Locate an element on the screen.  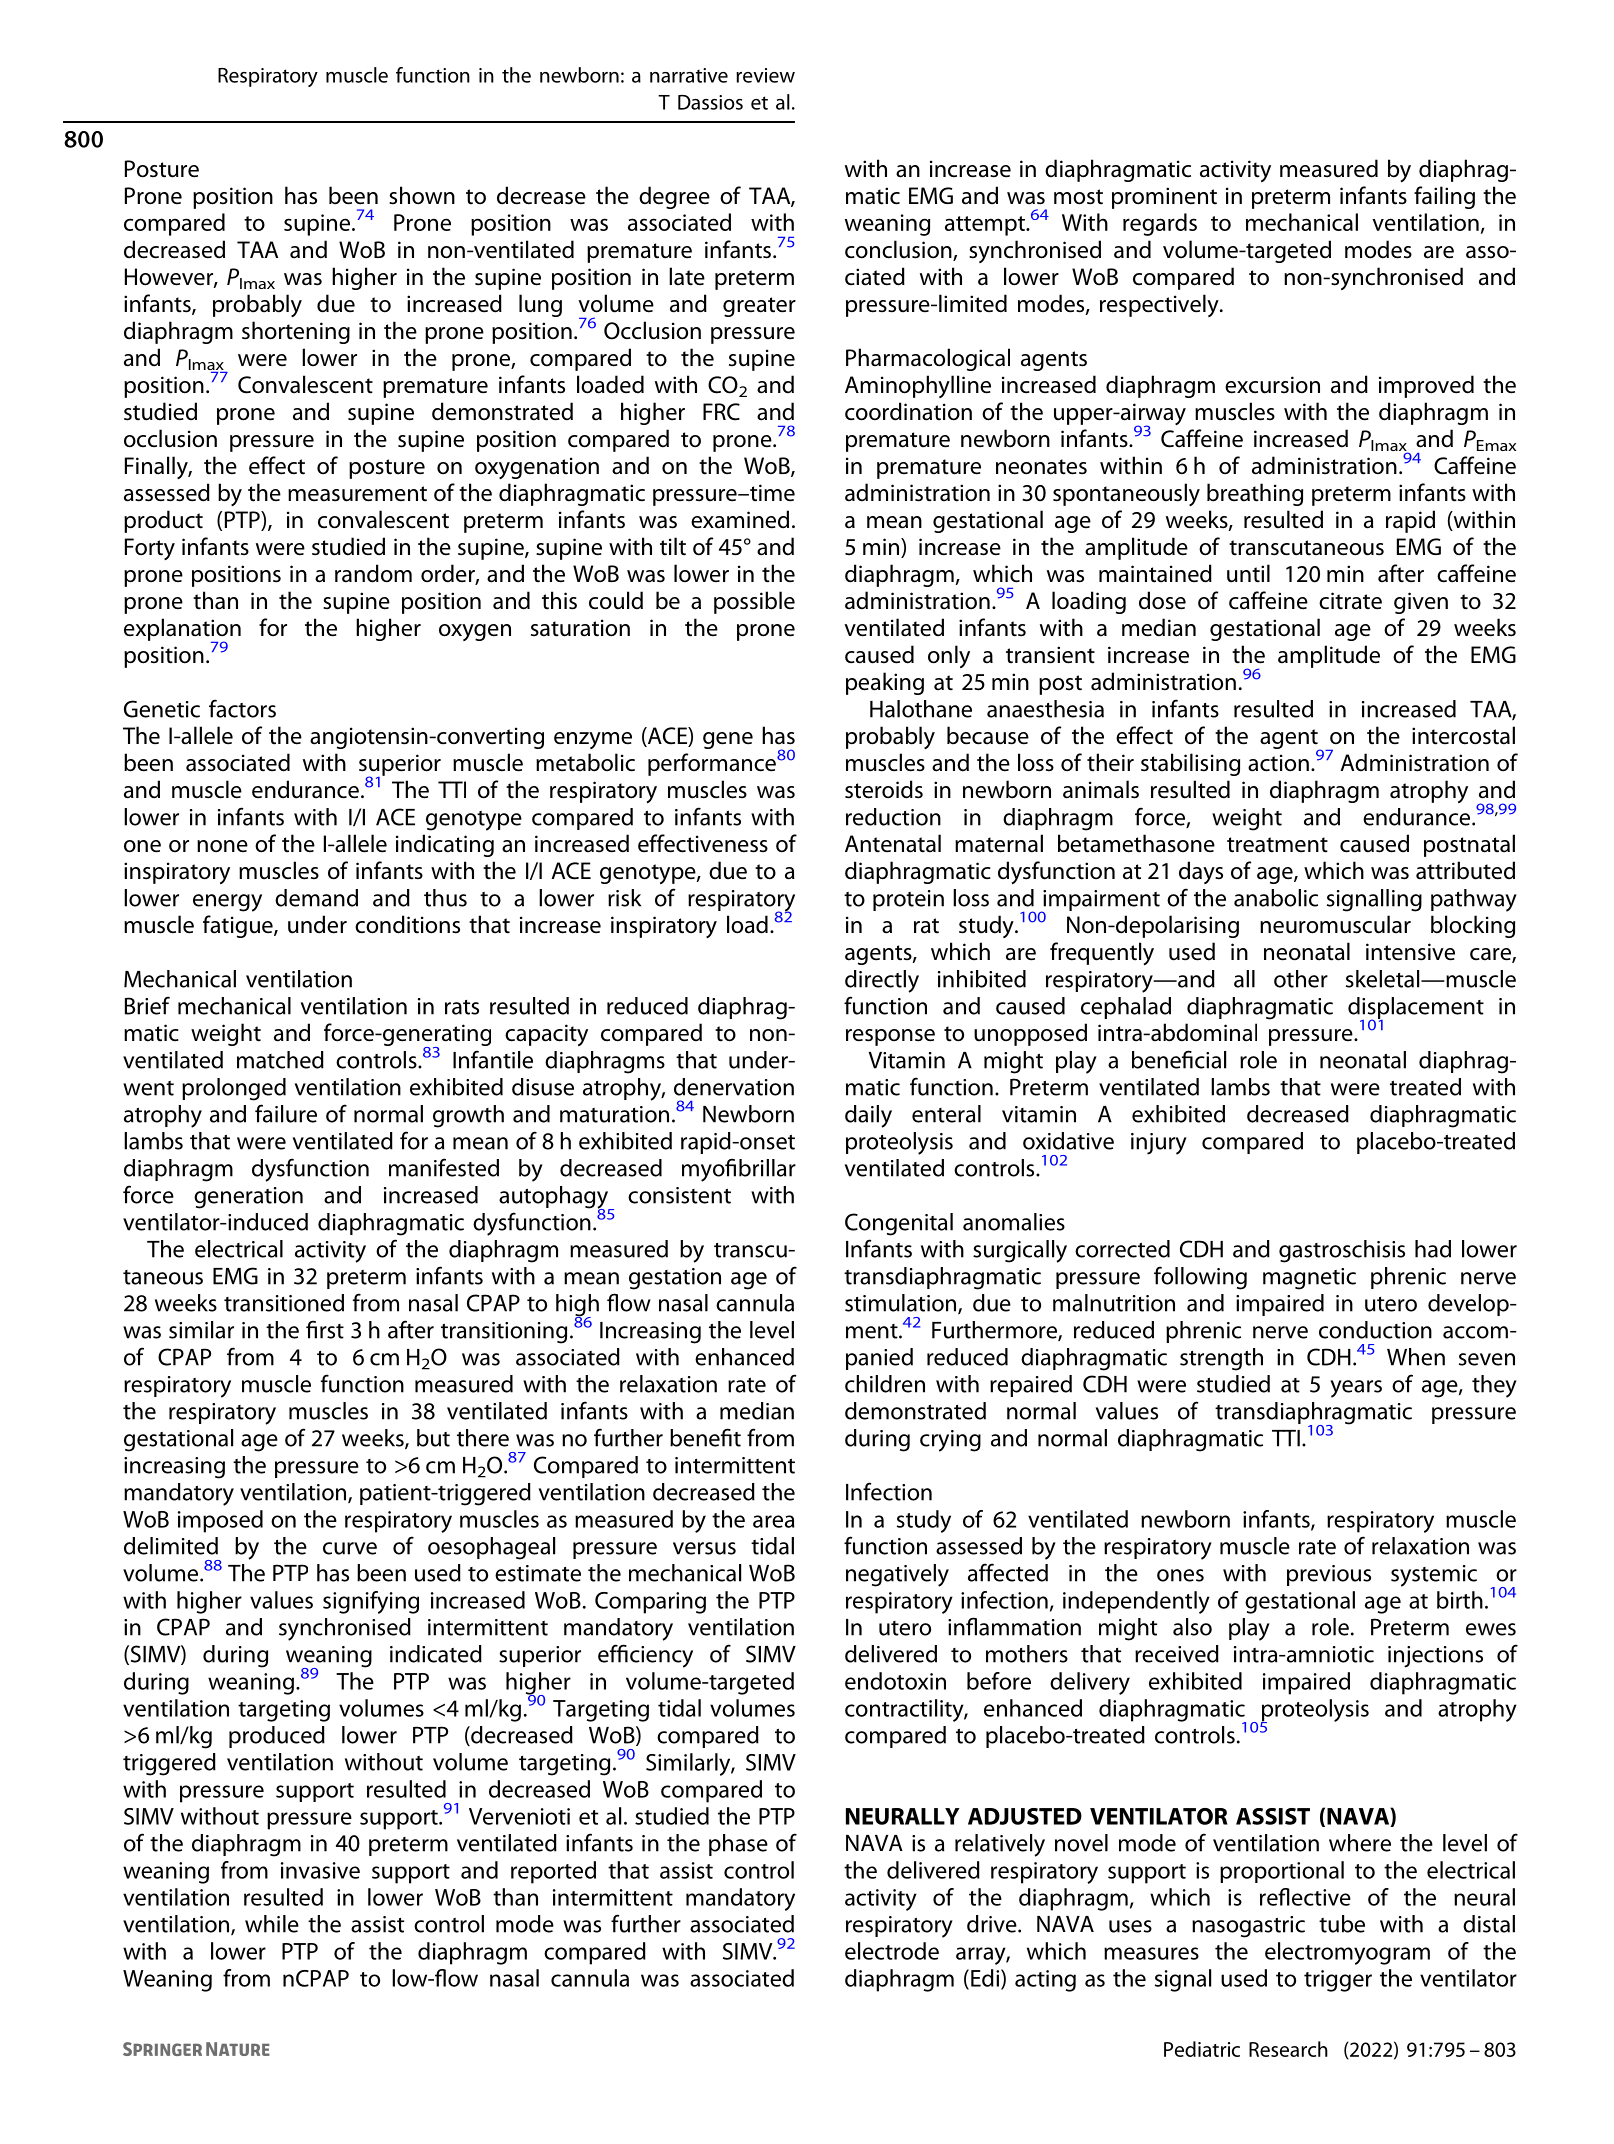
factors is located at coordinates (242, 708).
